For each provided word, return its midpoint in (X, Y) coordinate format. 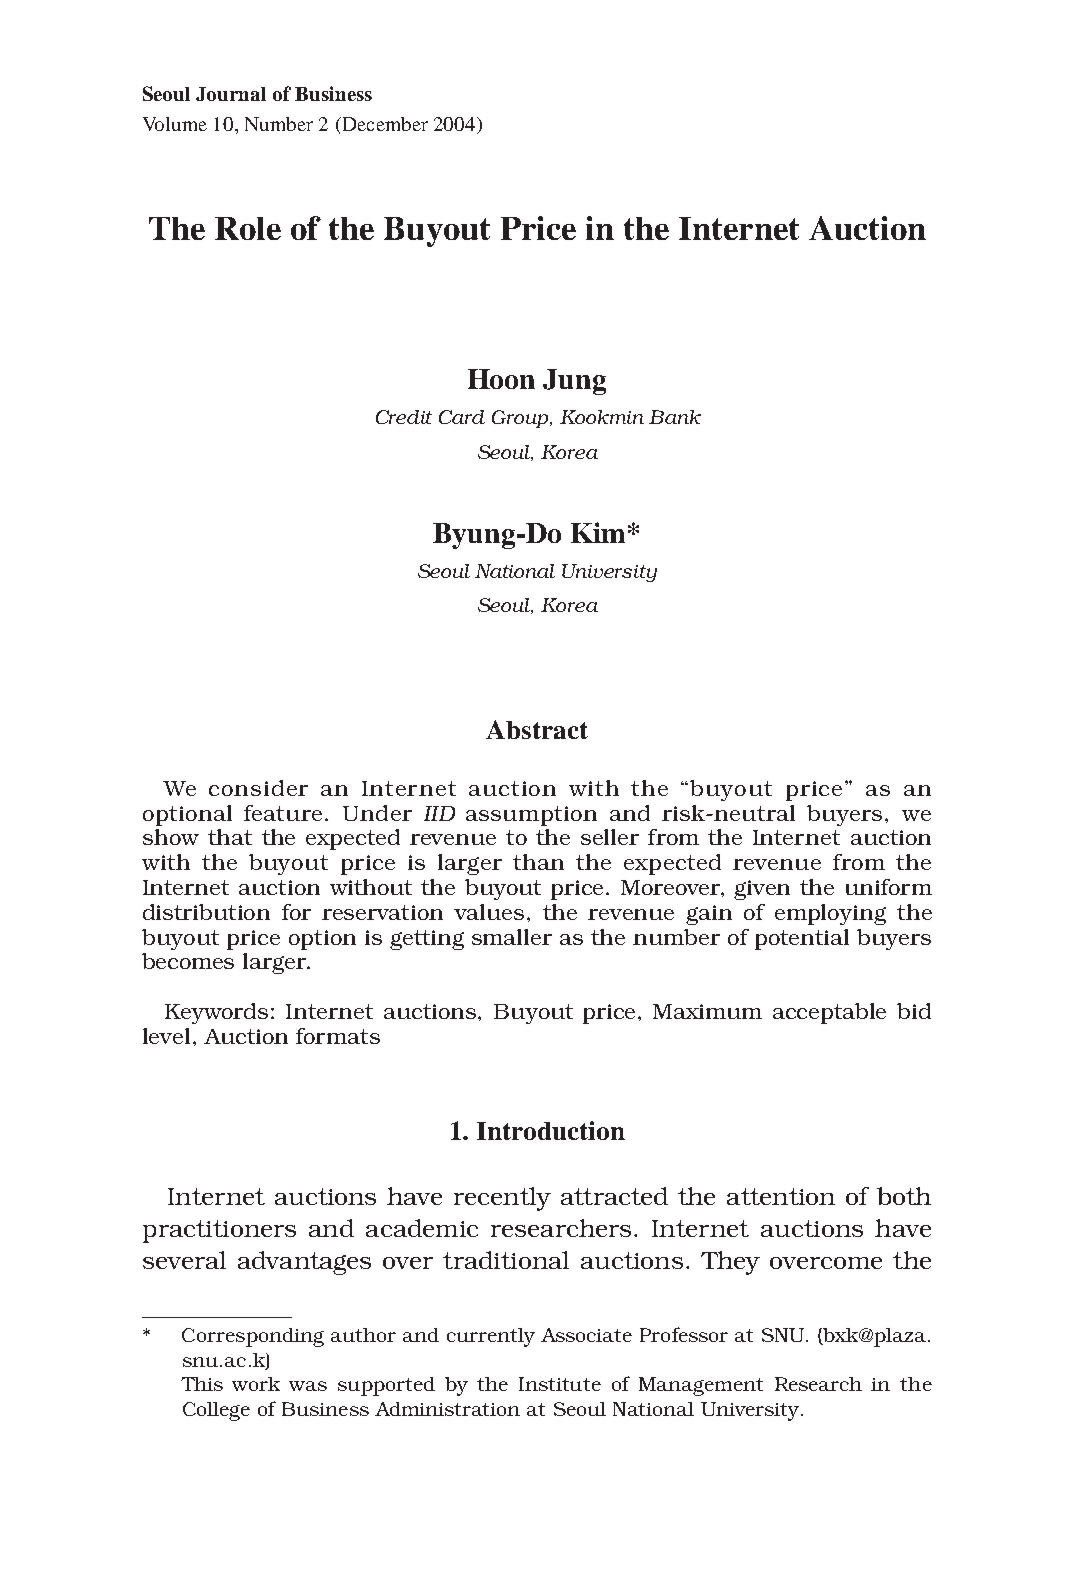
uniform (889, 887)
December (384, 124)
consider (258, 788)
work (256, 1384)
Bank (675, 417)
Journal (231, 94)
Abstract (537, 729)
